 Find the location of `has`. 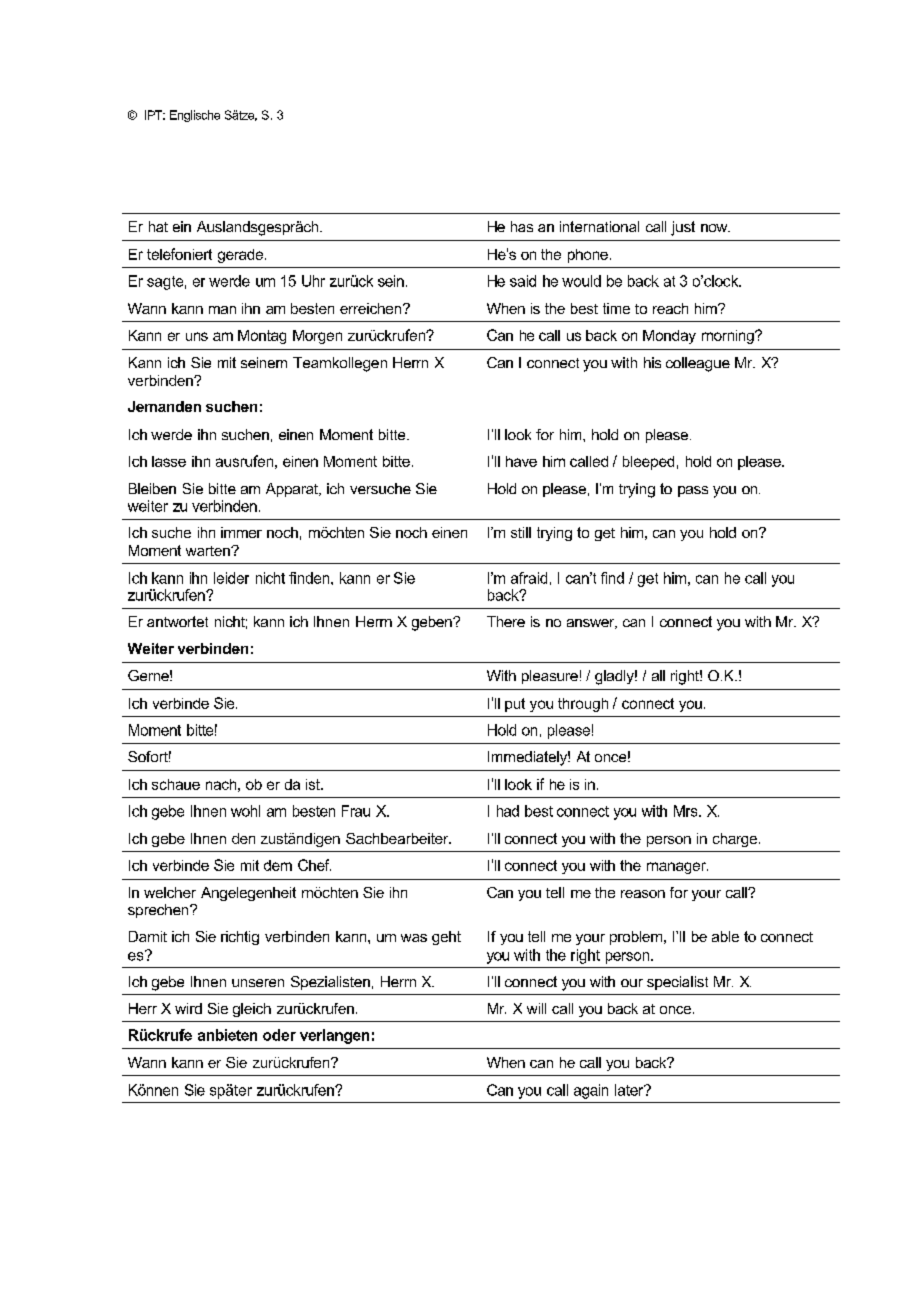

has is located at coordinates (522, 226).
